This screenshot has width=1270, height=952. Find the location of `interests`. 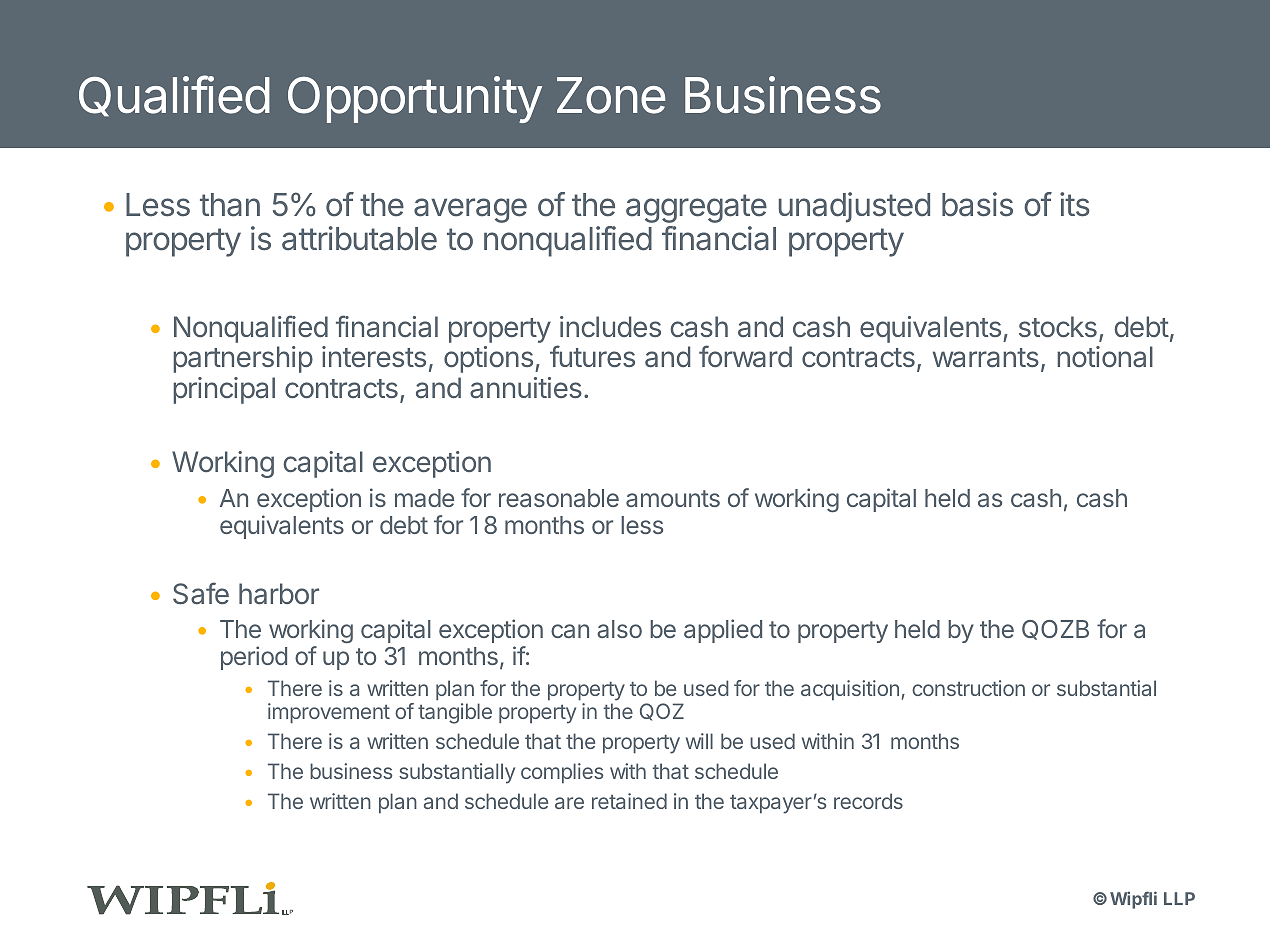

interests is located at coordinates (374, 356).
